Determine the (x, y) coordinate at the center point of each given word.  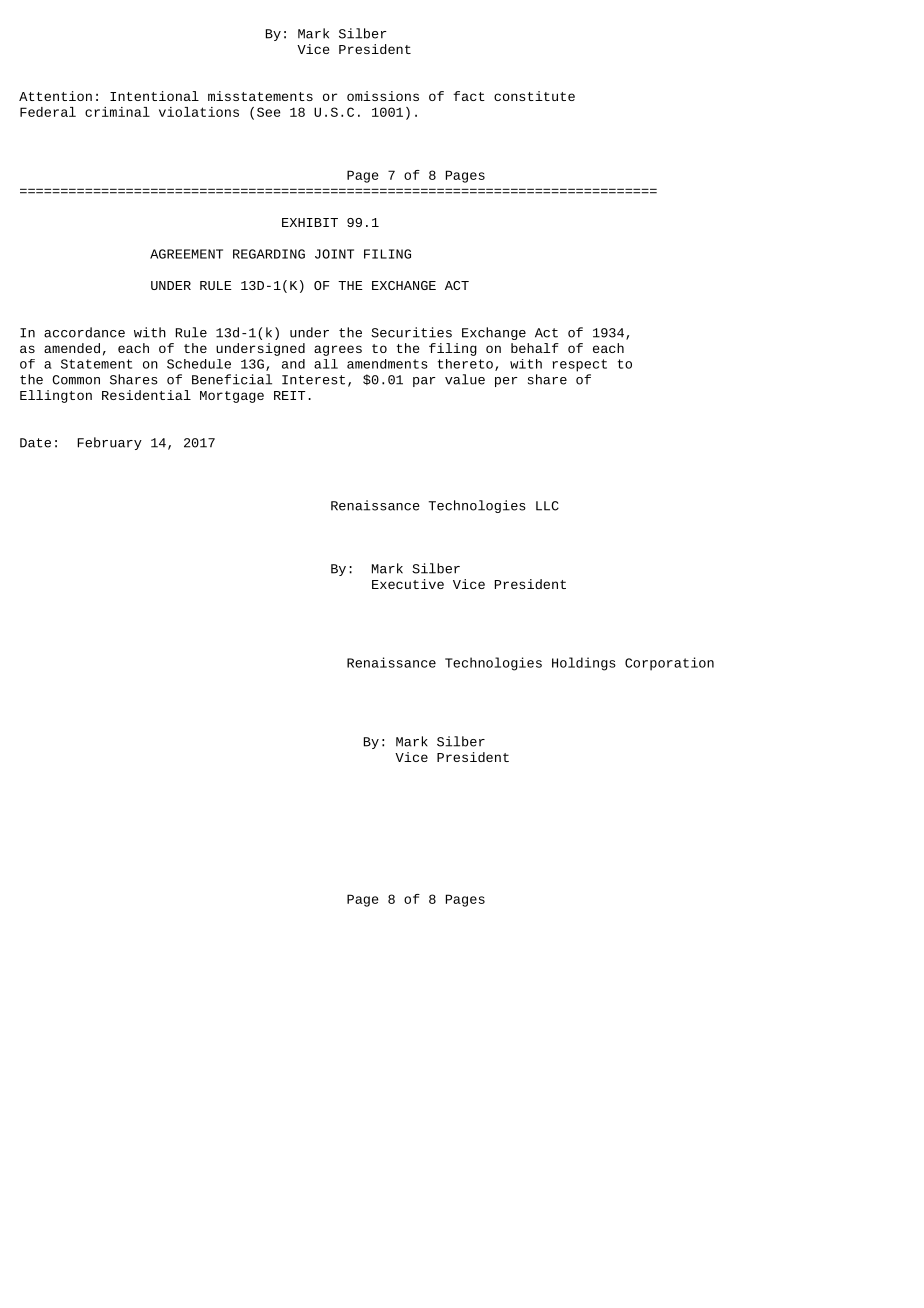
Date (35, 443)
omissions (383, 96)
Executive (408, 584)
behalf (535, 348)
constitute (534, 96)
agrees (338, 350)
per (506, 382)
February (109, 443)
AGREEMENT (186, 254)
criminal (117, 112)
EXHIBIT (310, 222)
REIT (289, 395)
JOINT (334, 254)
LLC (547, 506)
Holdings (584, 664)
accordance (84, 332)
